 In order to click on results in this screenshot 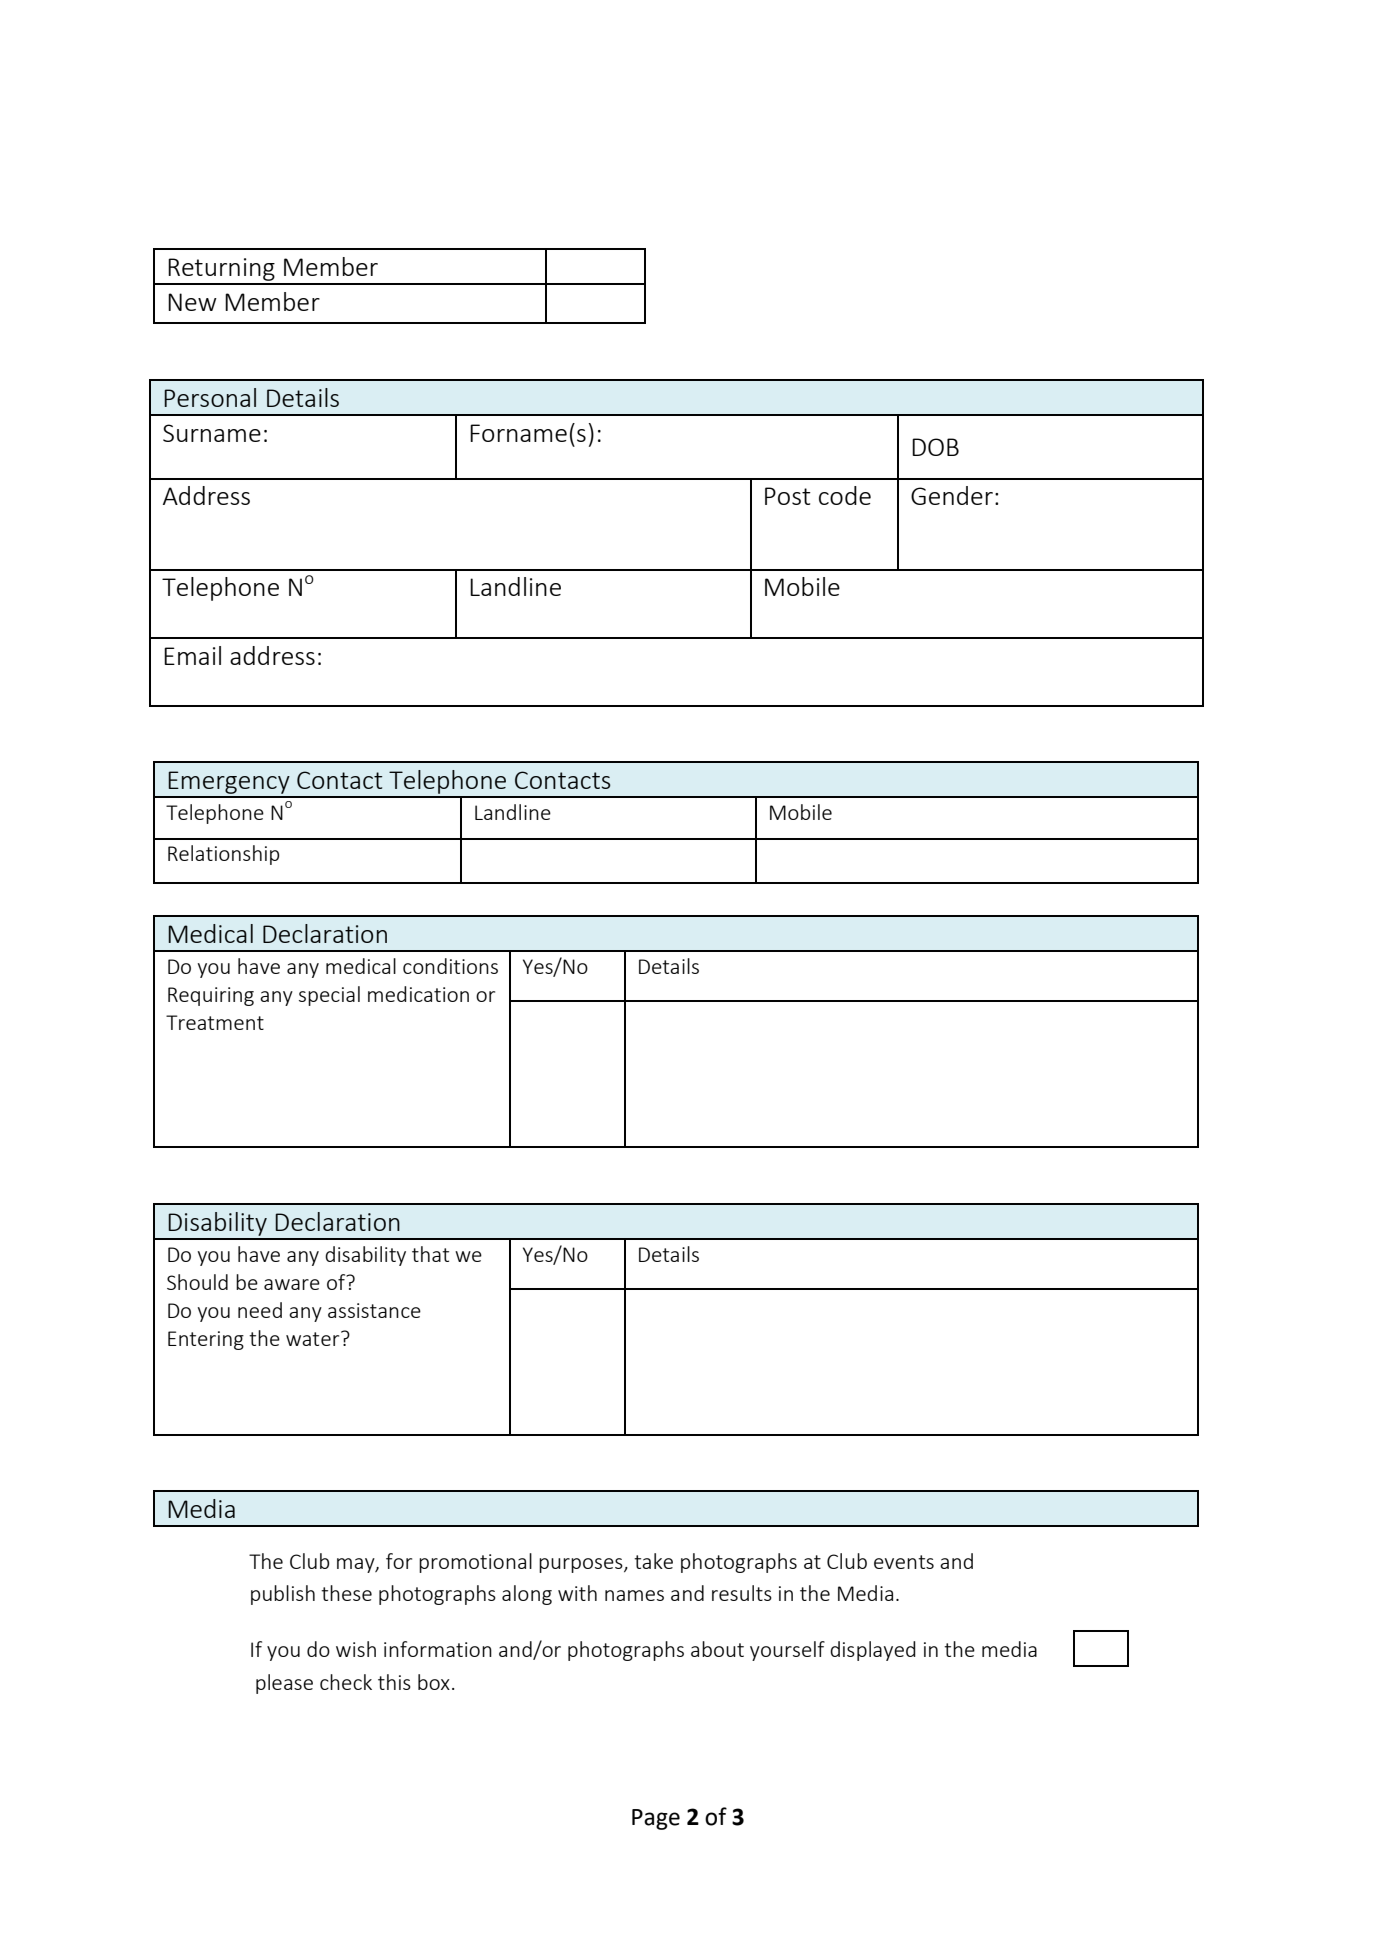, I will do `click(742, 1593)`.
